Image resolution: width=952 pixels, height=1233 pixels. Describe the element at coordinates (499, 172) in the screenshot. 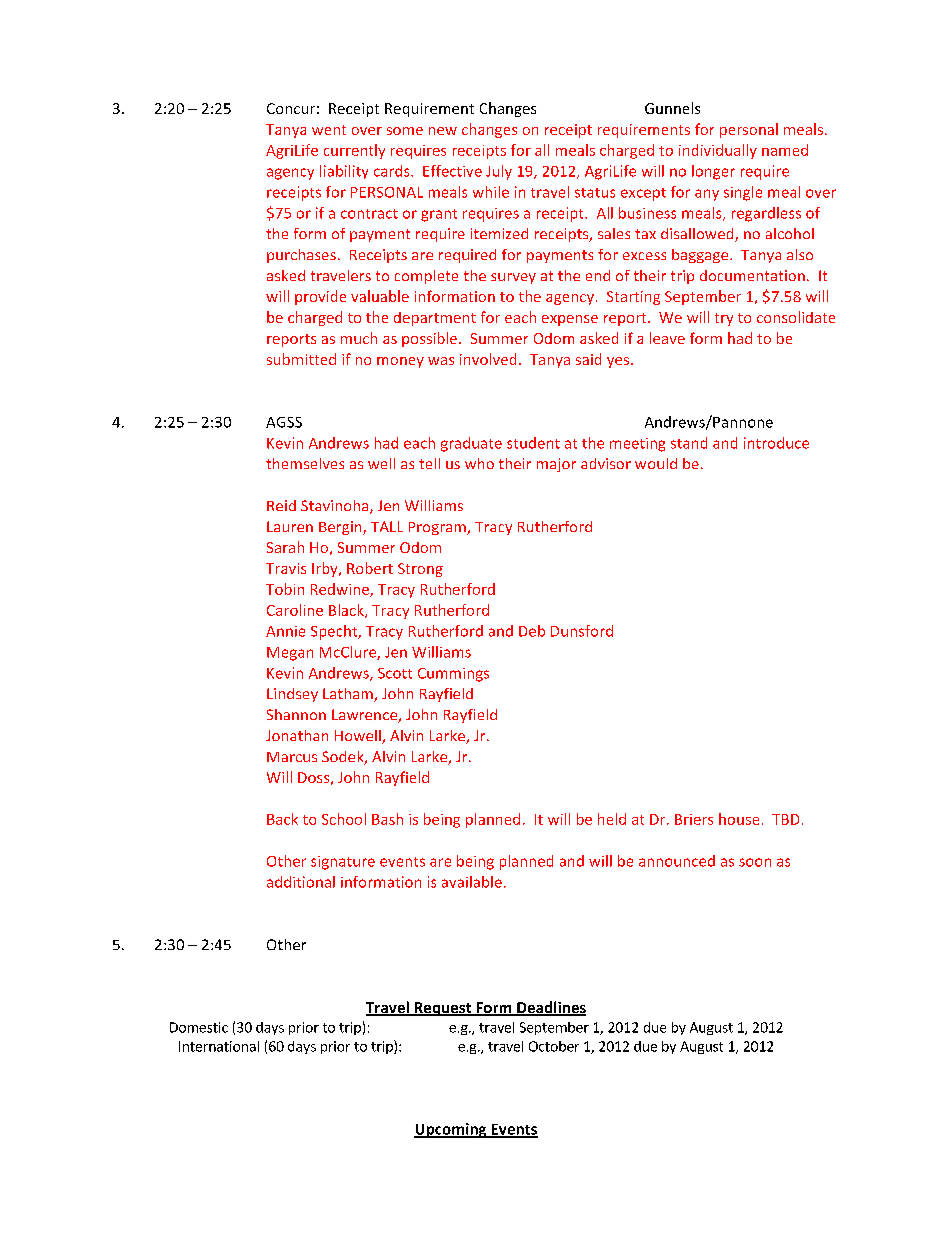

I see `July` at that location.
